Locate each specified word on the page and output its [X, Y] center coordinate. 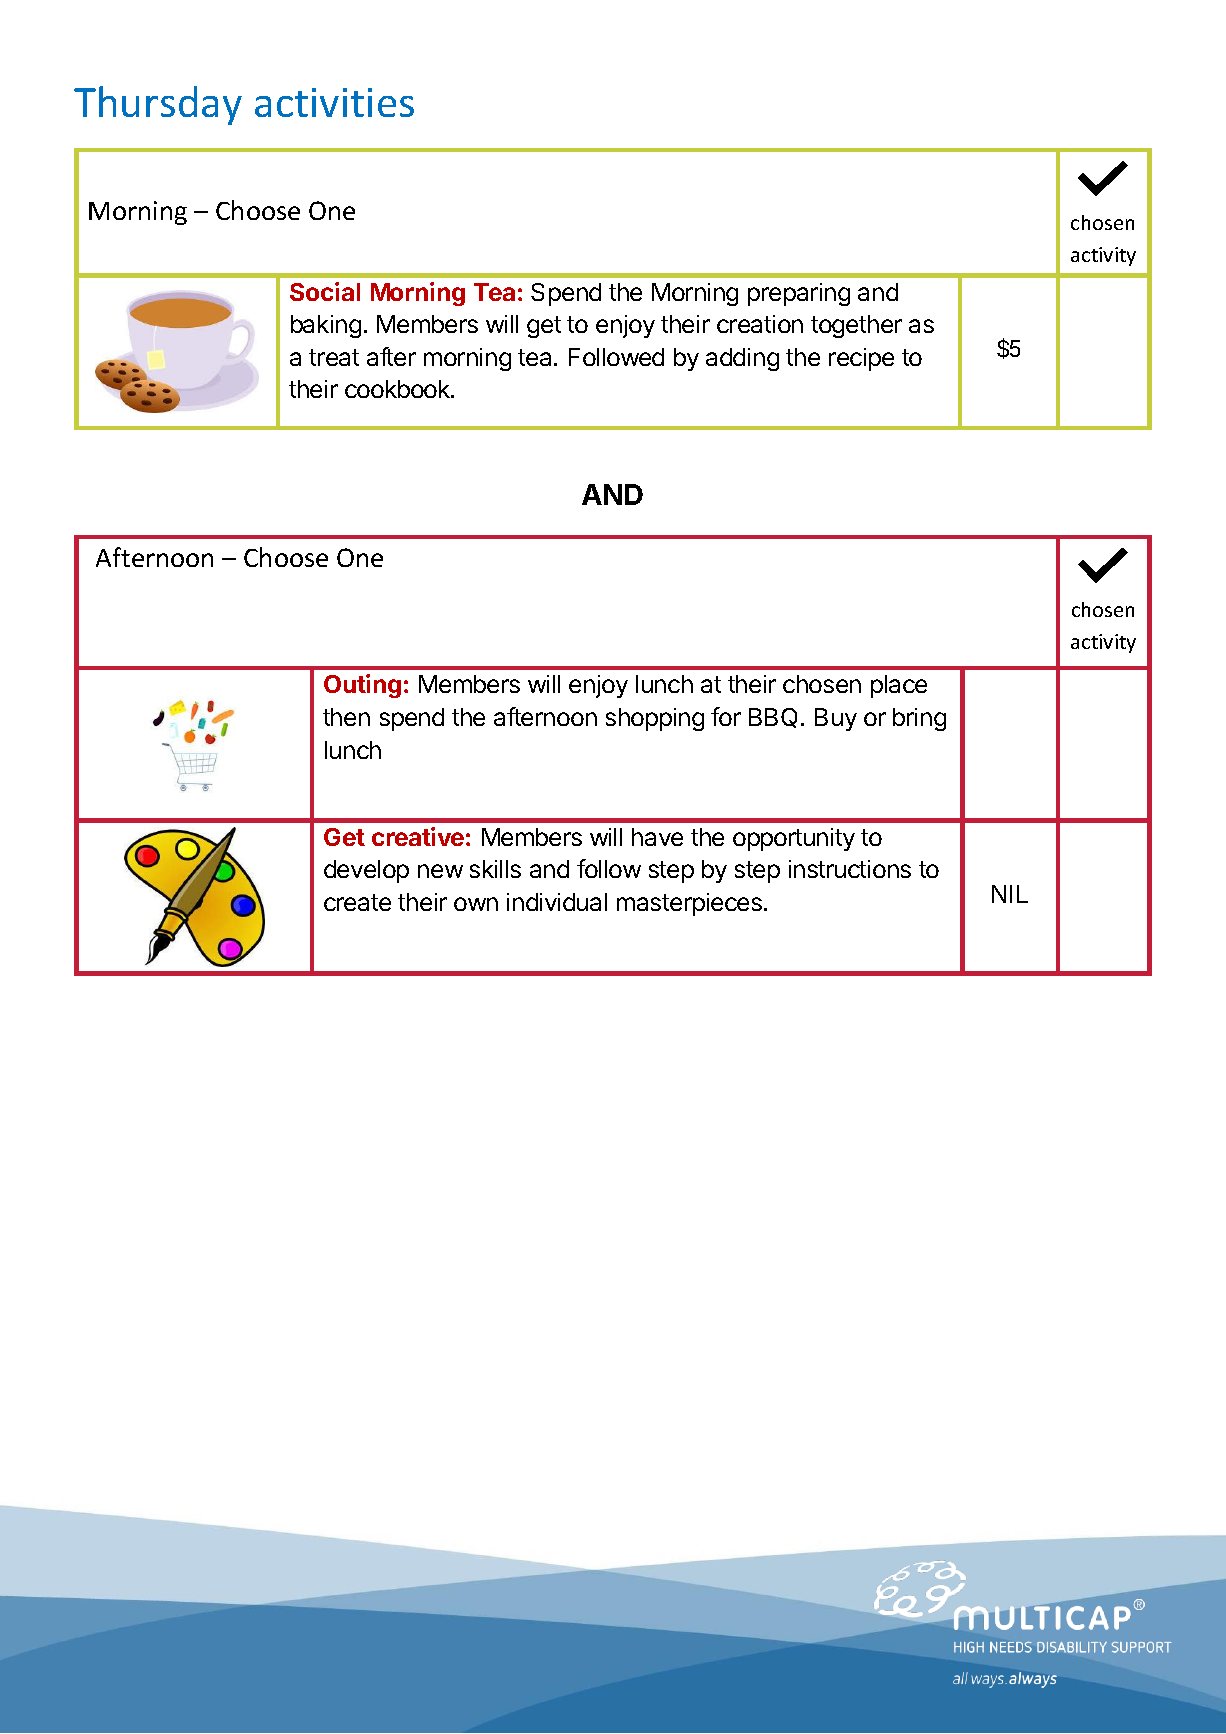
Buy [836, 719]
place [899, 686]
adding [742, 359]
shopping [655, 719]
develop [366, 871]
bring [919, 719]
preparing [799, 294]
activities [334, 102]
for [726, 716]
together [856, 326]
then [346, 717]
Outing [362, 686]
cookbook [398, 389]
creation [760, 324]
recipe [861, 359]
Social [325, 291]
